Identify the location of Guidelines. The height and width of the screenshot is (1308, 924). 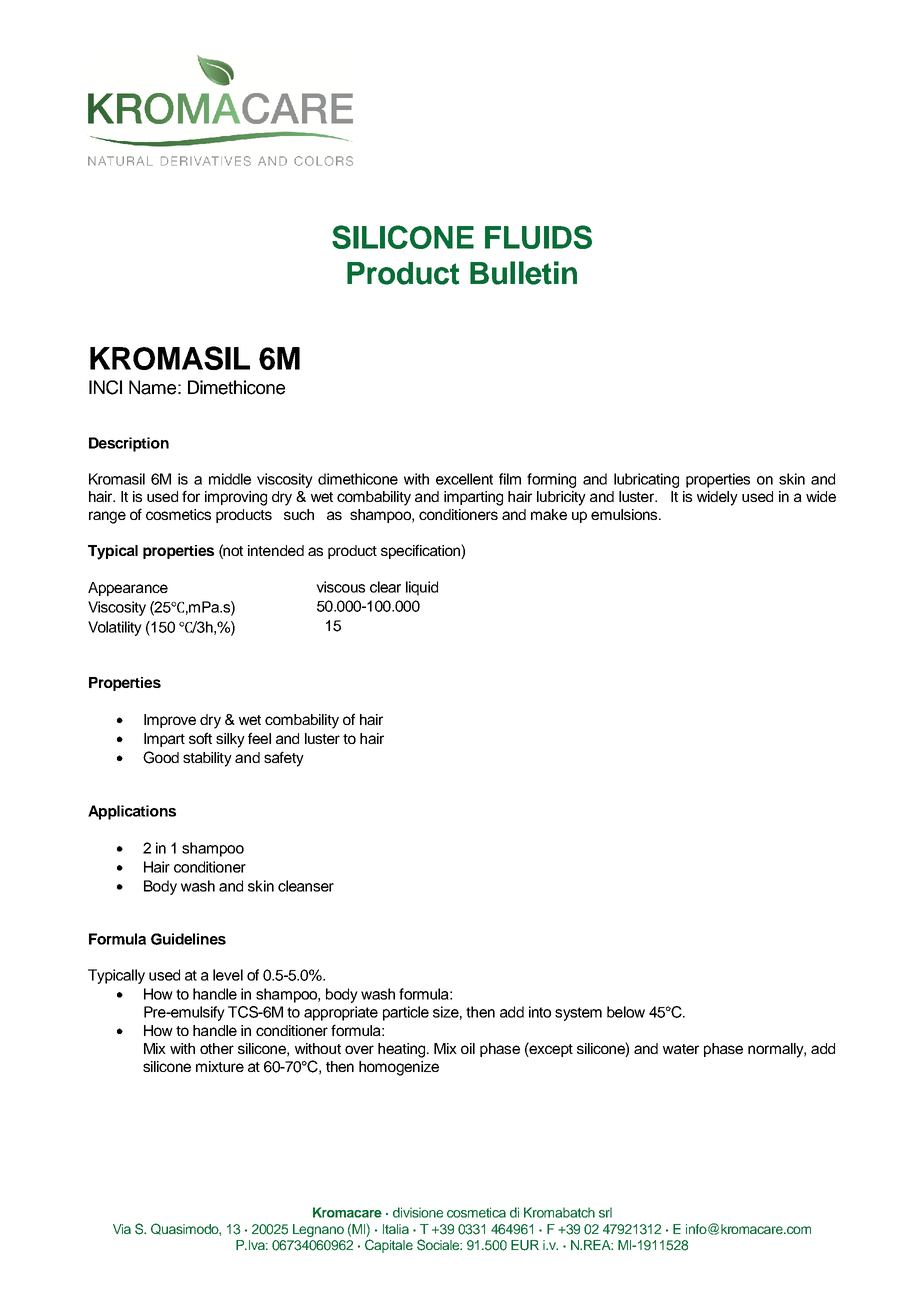
(188, 939).
